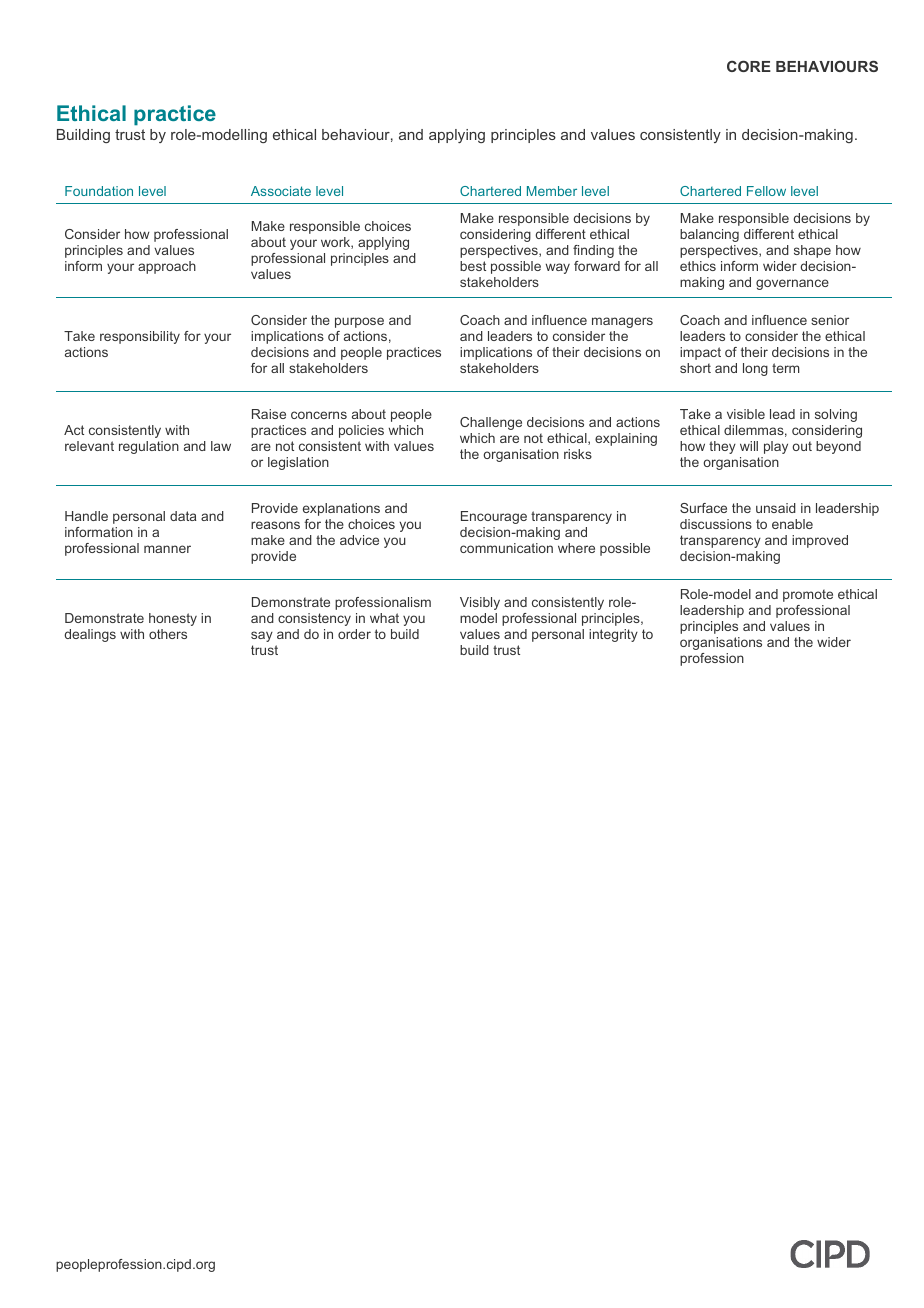 This screenshot has width=924, height=1308. I want to click on honesty, so click(173, 619).
